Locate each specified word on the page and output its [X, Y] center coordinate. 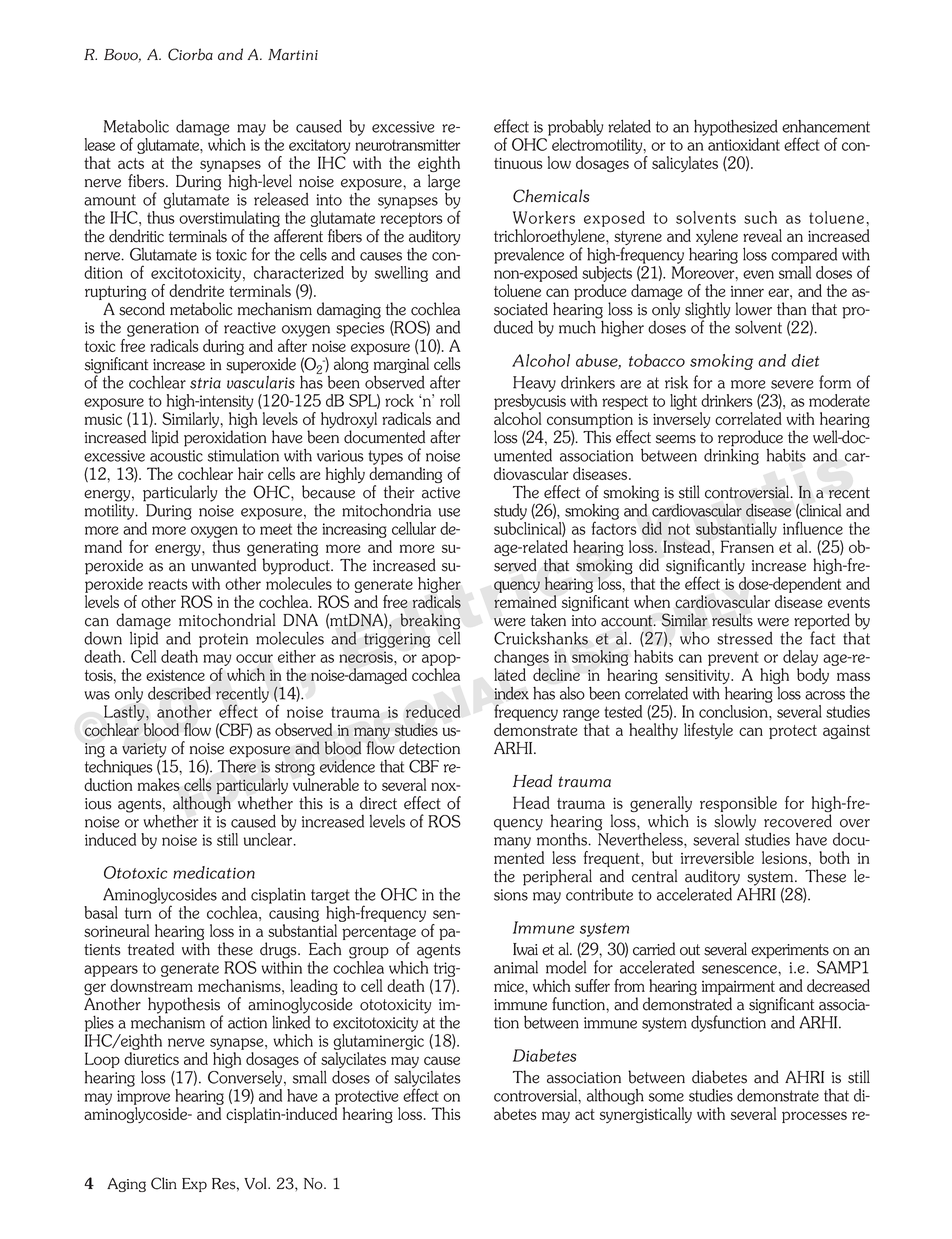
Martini [293, 55]
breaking [430, 621]
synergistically [646, 1115]
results [732, 620]
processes [814, 1117]
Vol [256, 1183]
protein [223, 640]
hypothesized [736, 128]
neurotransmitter [408, 145]
